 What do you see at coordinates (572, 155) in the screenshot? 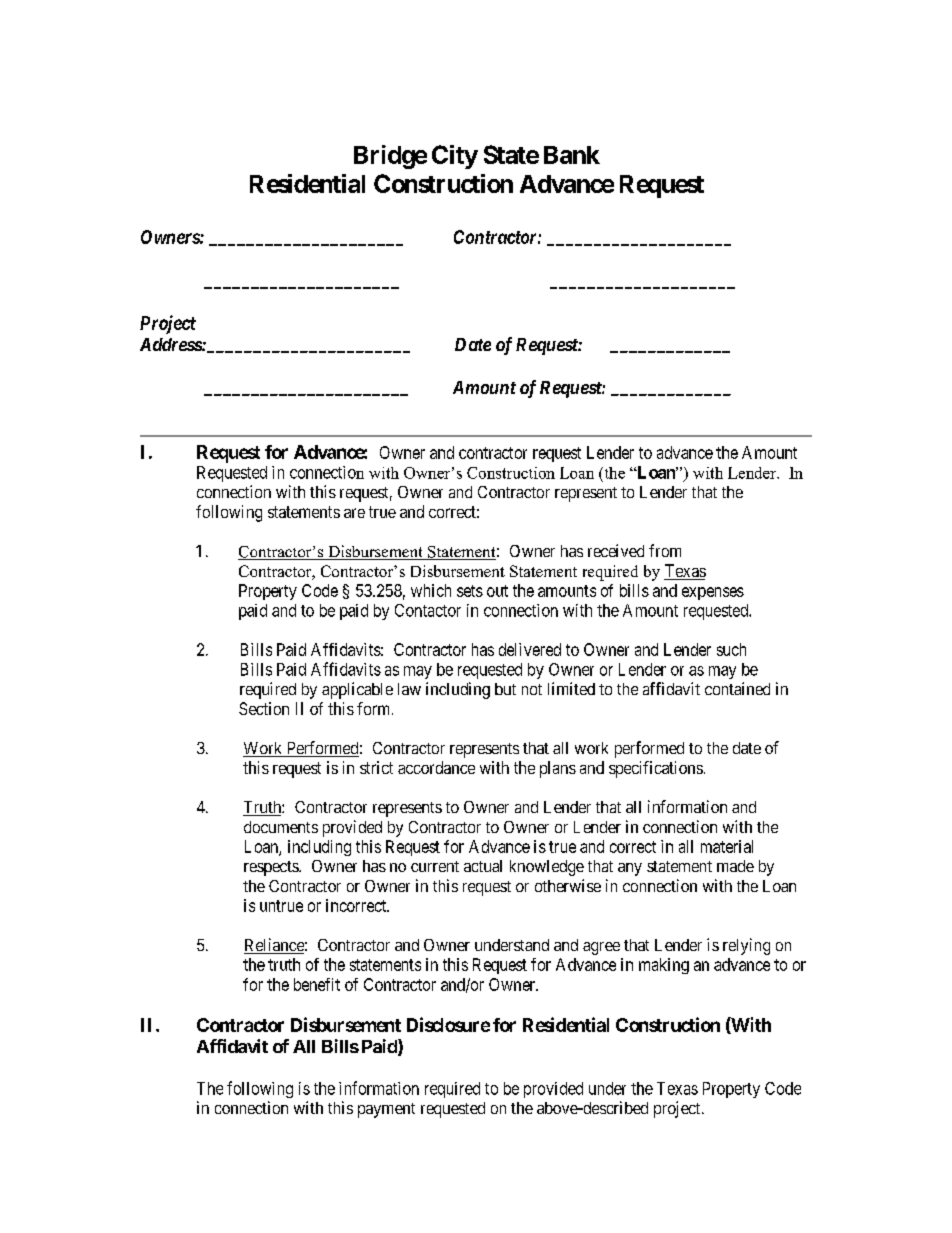
I see `Bank` at bounding box center [572, 155].
